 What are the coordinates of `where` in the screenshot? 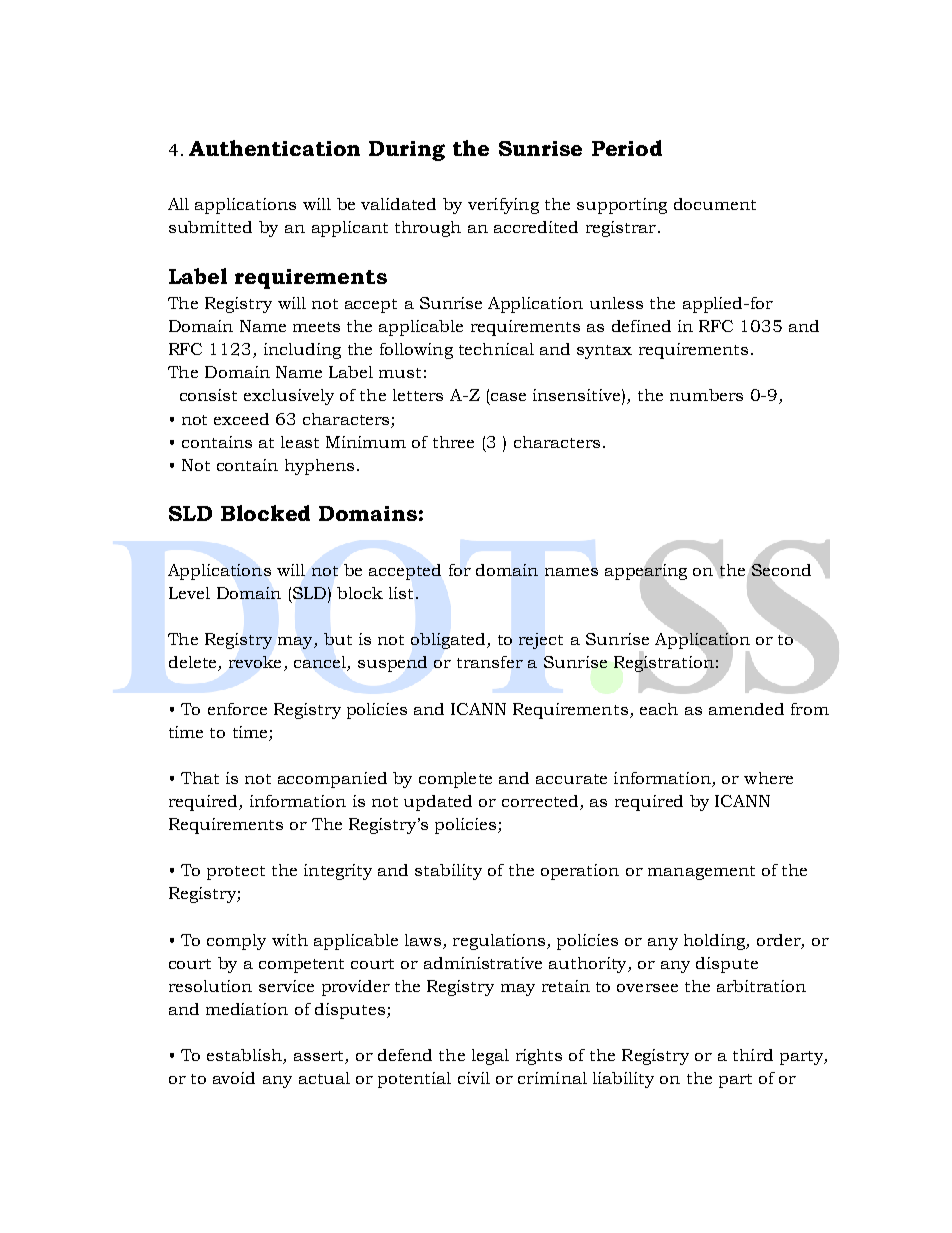 It's located at (768, 778).
